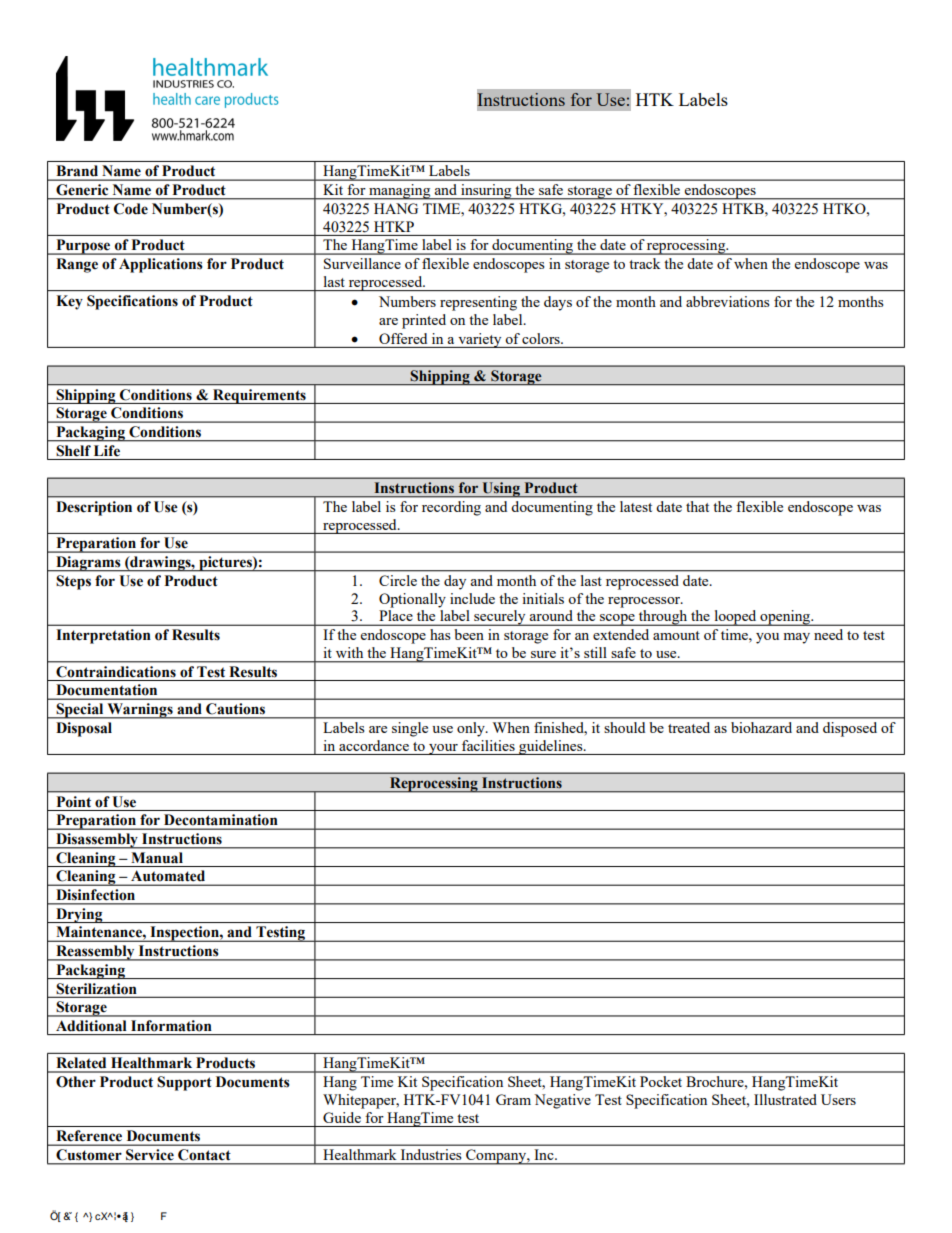 The height and width of the document is (1233, 952). I want to click on Code, so click(131, 209).
